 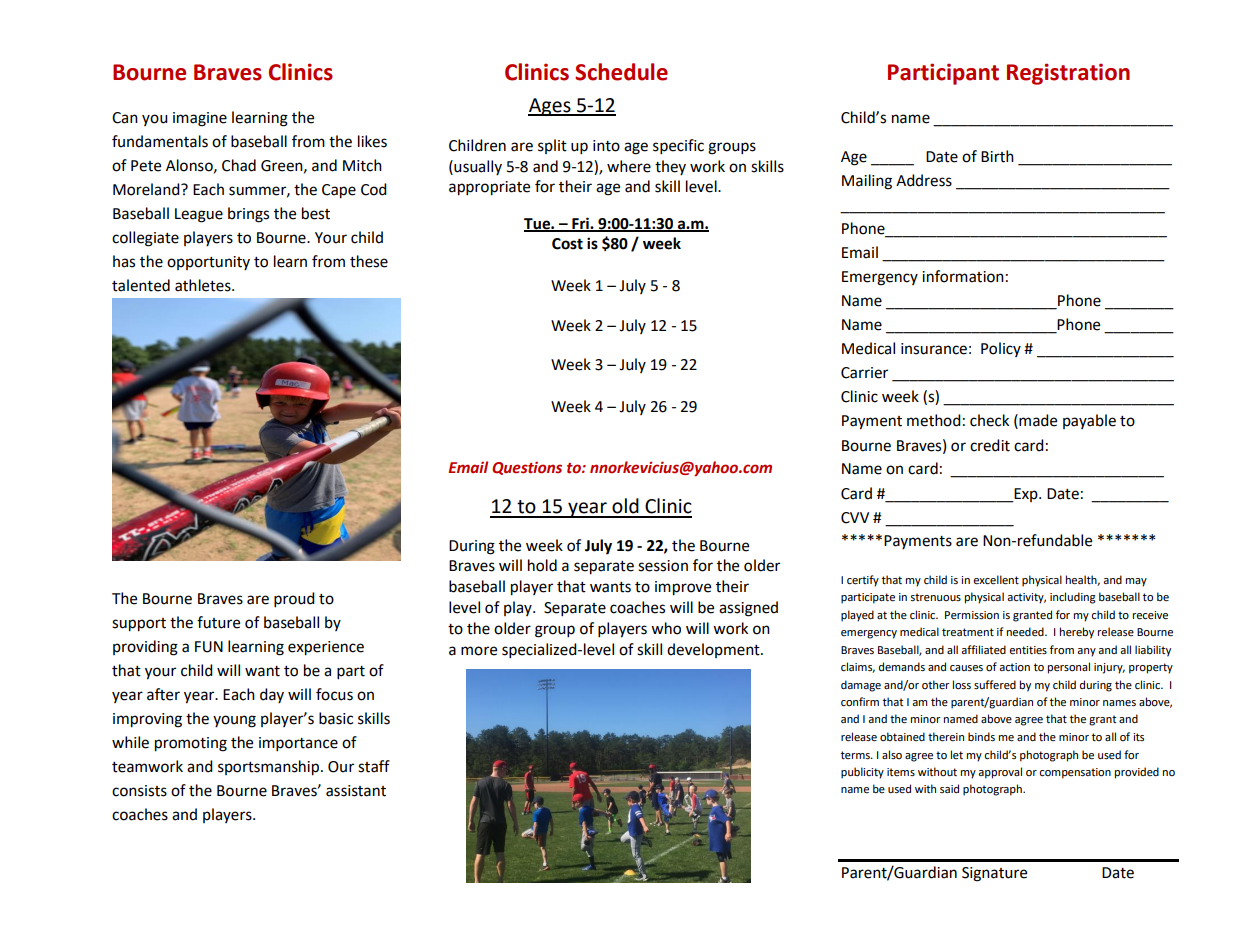 I want to click on day, so click(x=272, y=695).
